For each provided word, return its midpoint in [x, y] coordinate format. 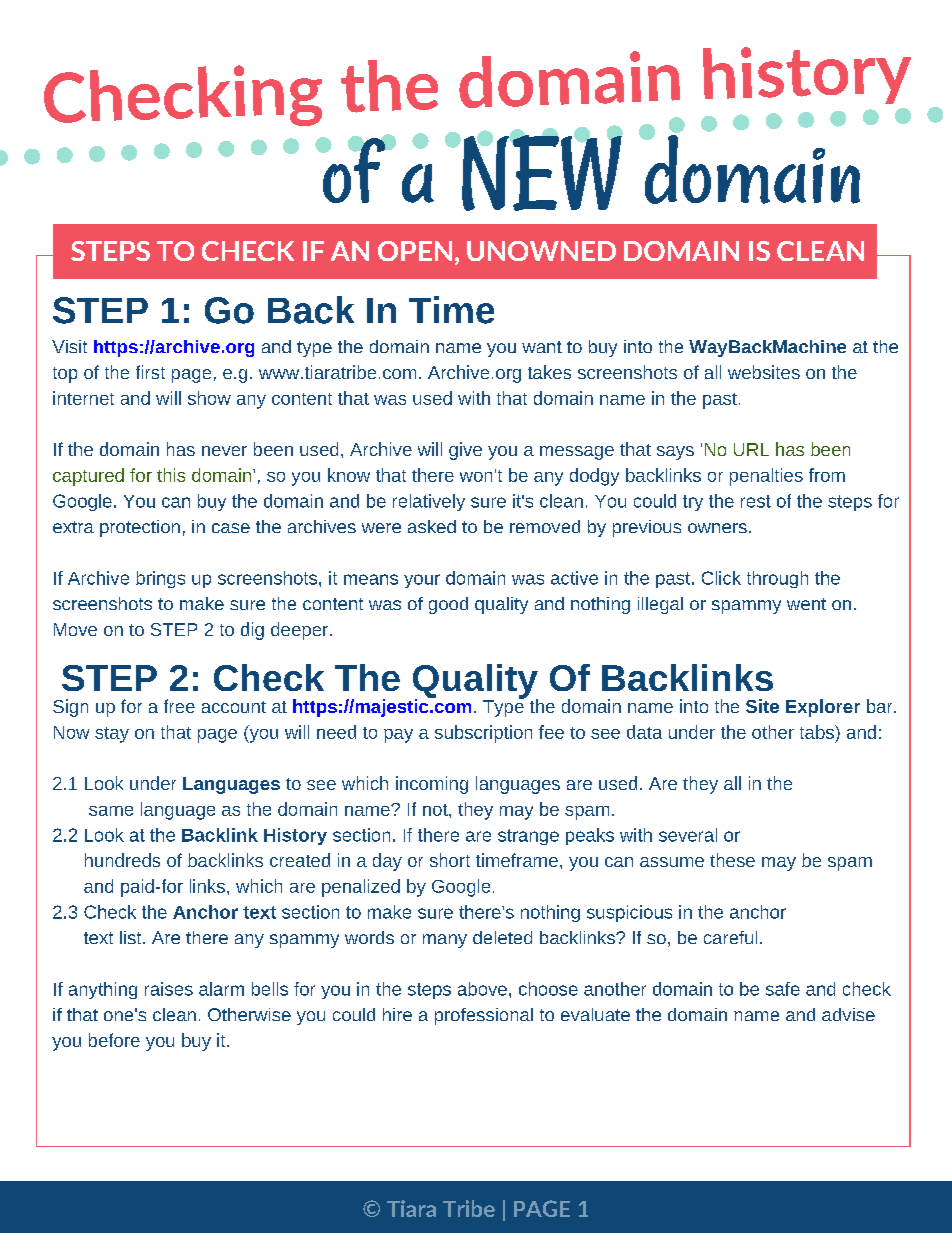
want [542, 347]
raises [169, 989]
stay [112, 735]
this [171, 475]
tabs [818, 732]
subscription [483, 734]
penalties [766, 477]
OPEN [415, 251]
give [465, 451]
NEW [541, 171]
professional [484, 1016]
